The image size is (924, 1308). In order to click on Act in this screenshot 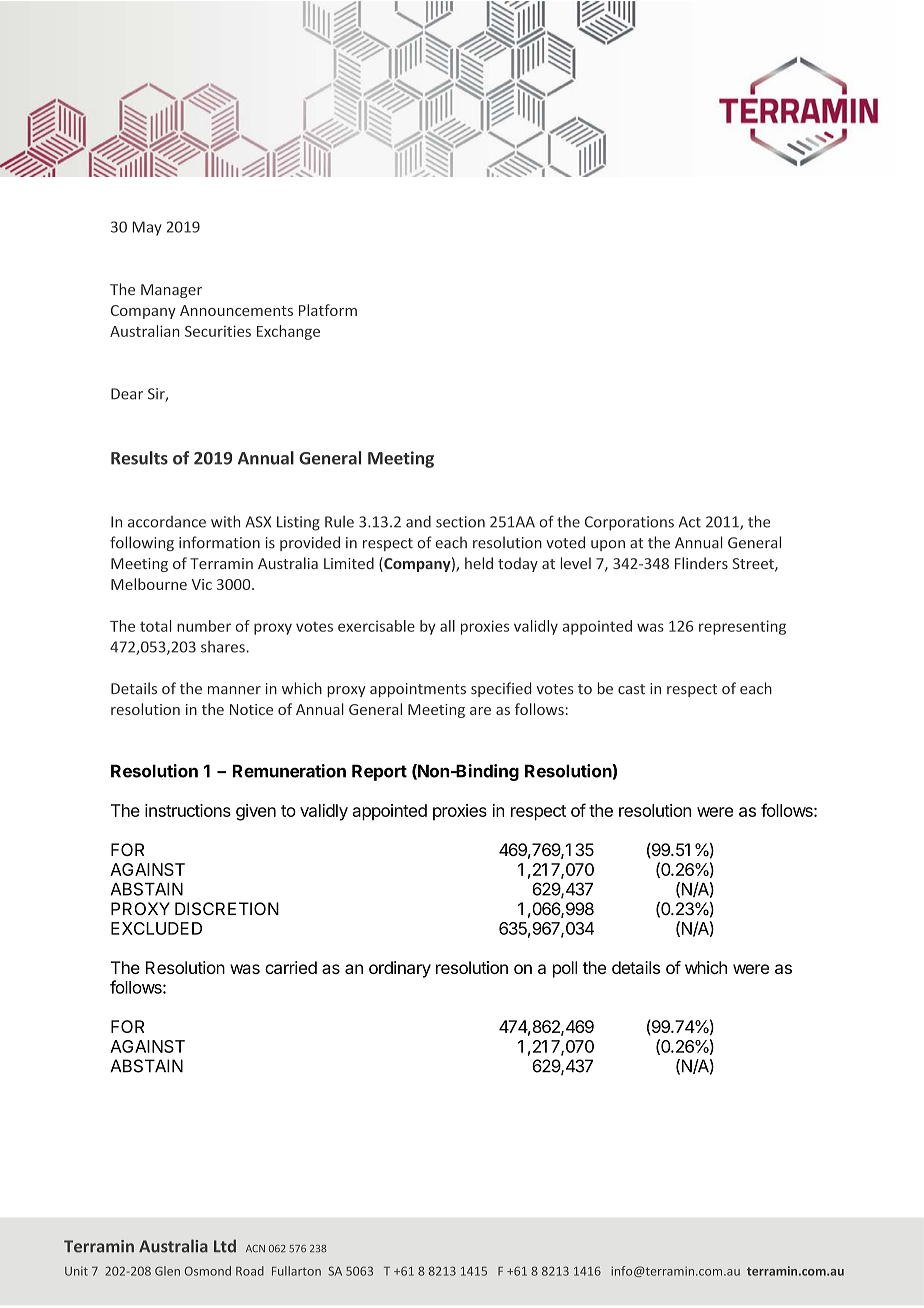, I will do `click(690, 522)`.
